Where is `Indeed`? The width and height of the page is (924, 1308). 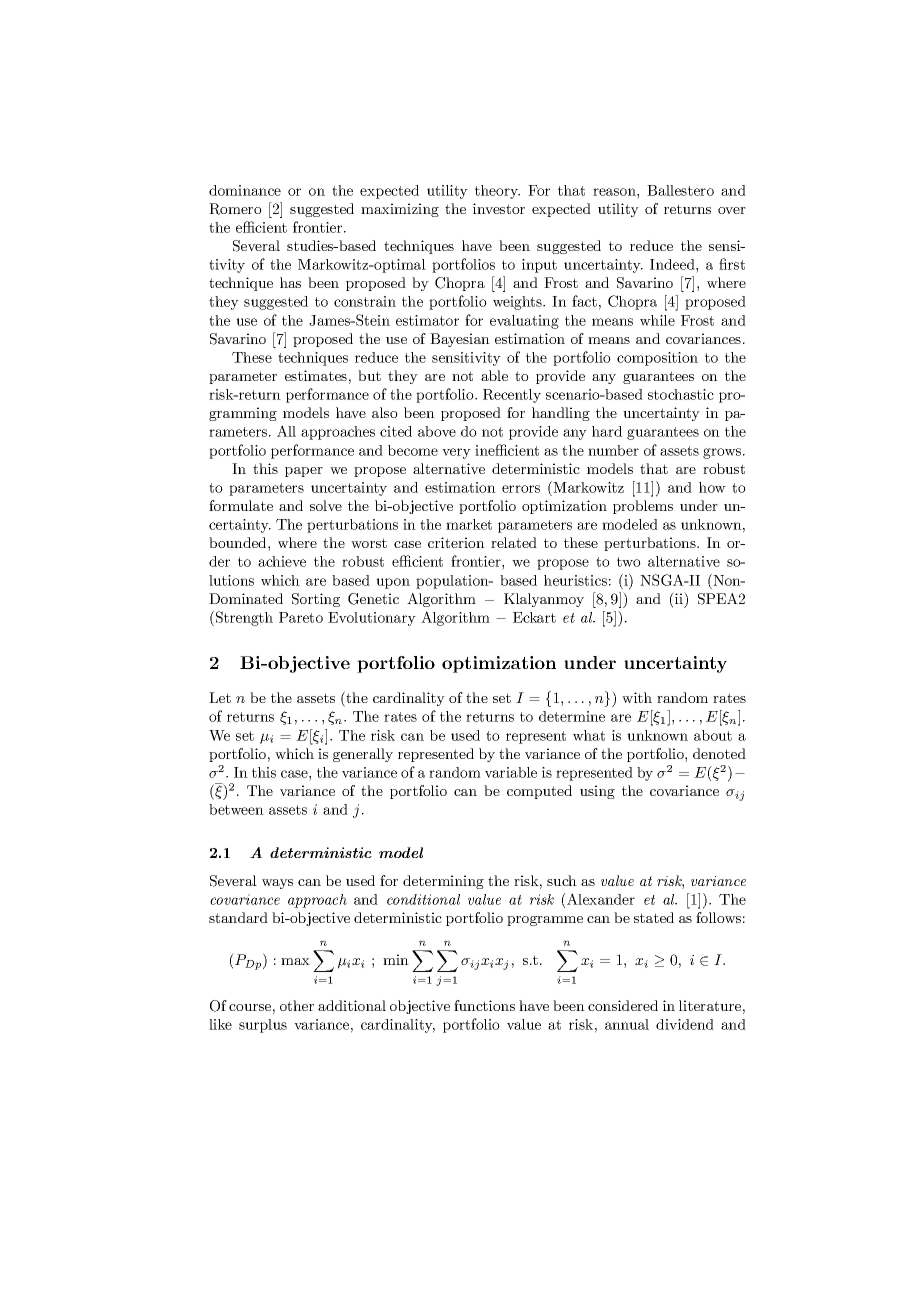
Indeed is located at coordinates (673, 264).
